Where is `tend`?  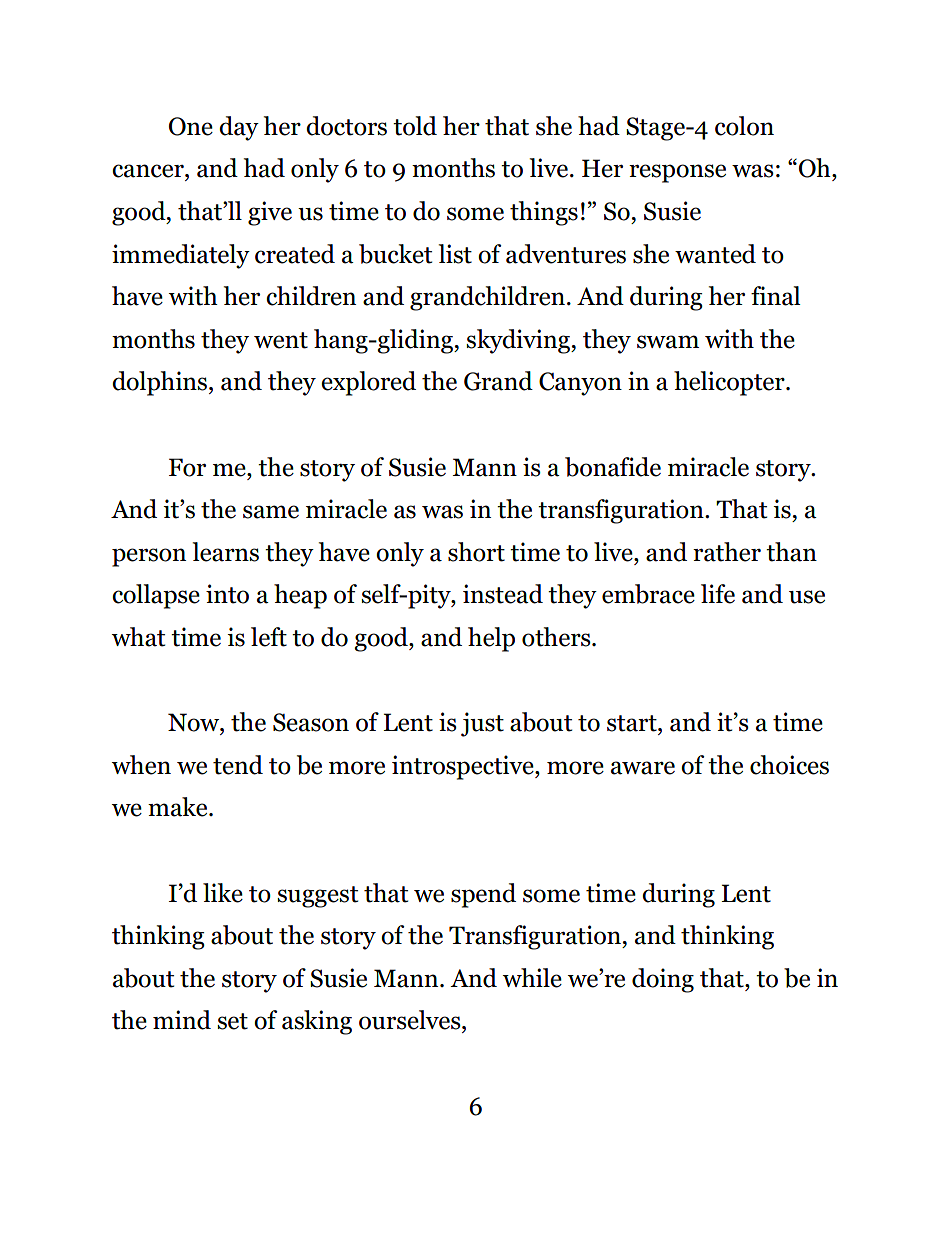
tend is located at coordinates (238, 765).
